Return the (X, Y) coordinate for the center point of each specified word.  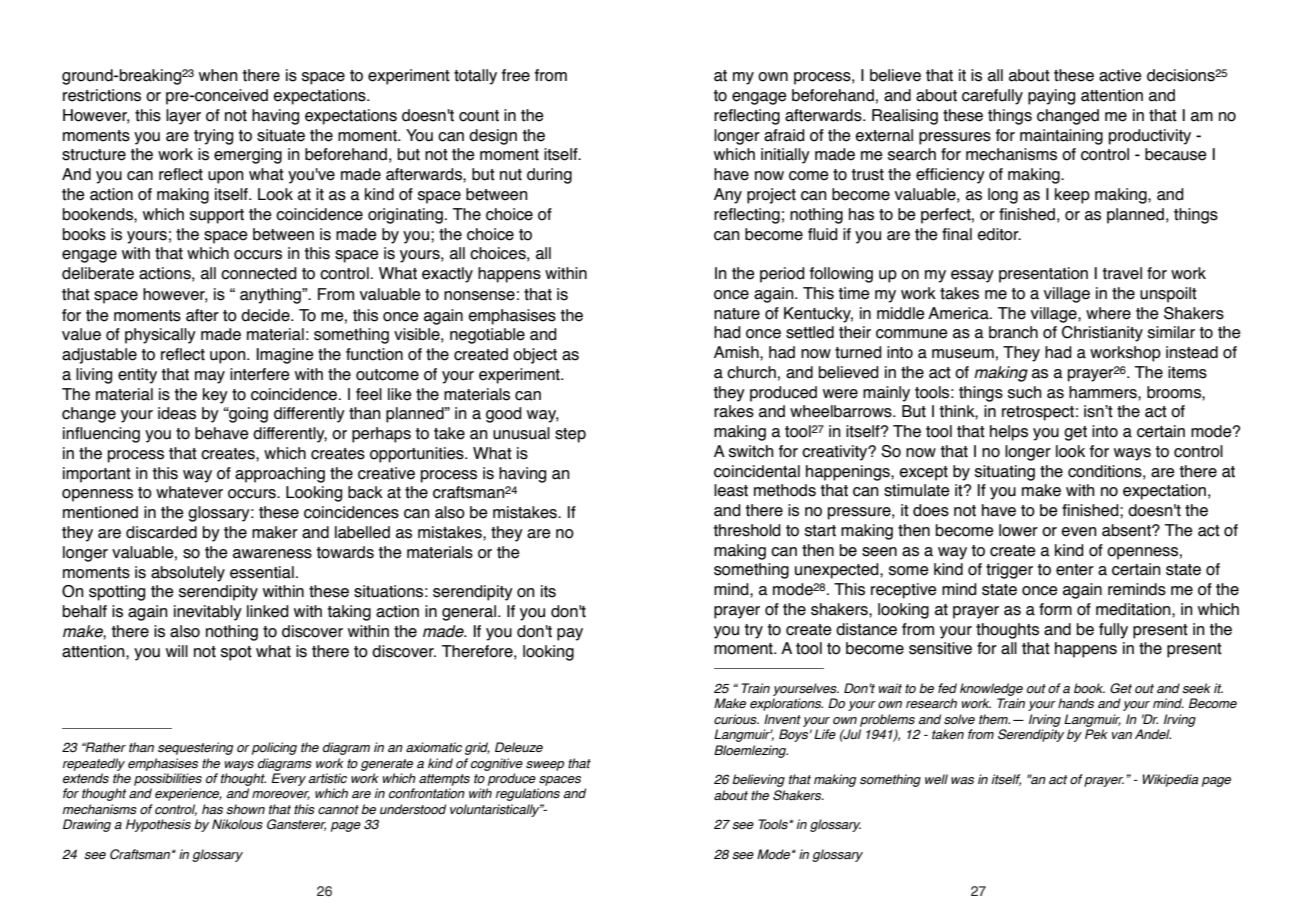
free (516, 75)
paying (1051, 97)
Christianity (1102, 334)
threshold (747, 530)
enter (1075, 570)
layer (183, 117)
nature (737, 314)
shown (245, 809)
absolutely (188, 574)
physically (160, 336)
